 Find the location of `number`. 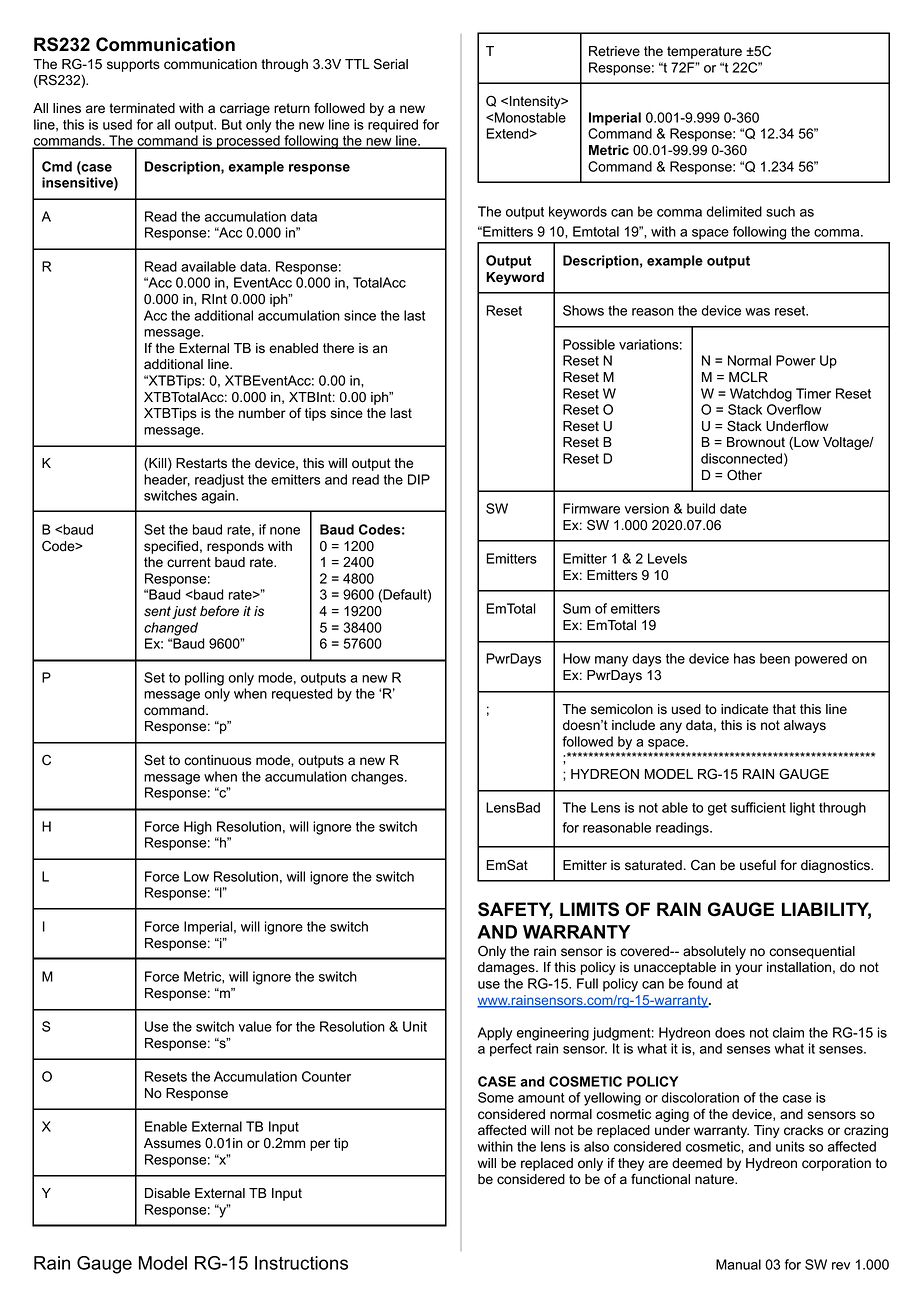

number is located at coordinates (262, 413).
